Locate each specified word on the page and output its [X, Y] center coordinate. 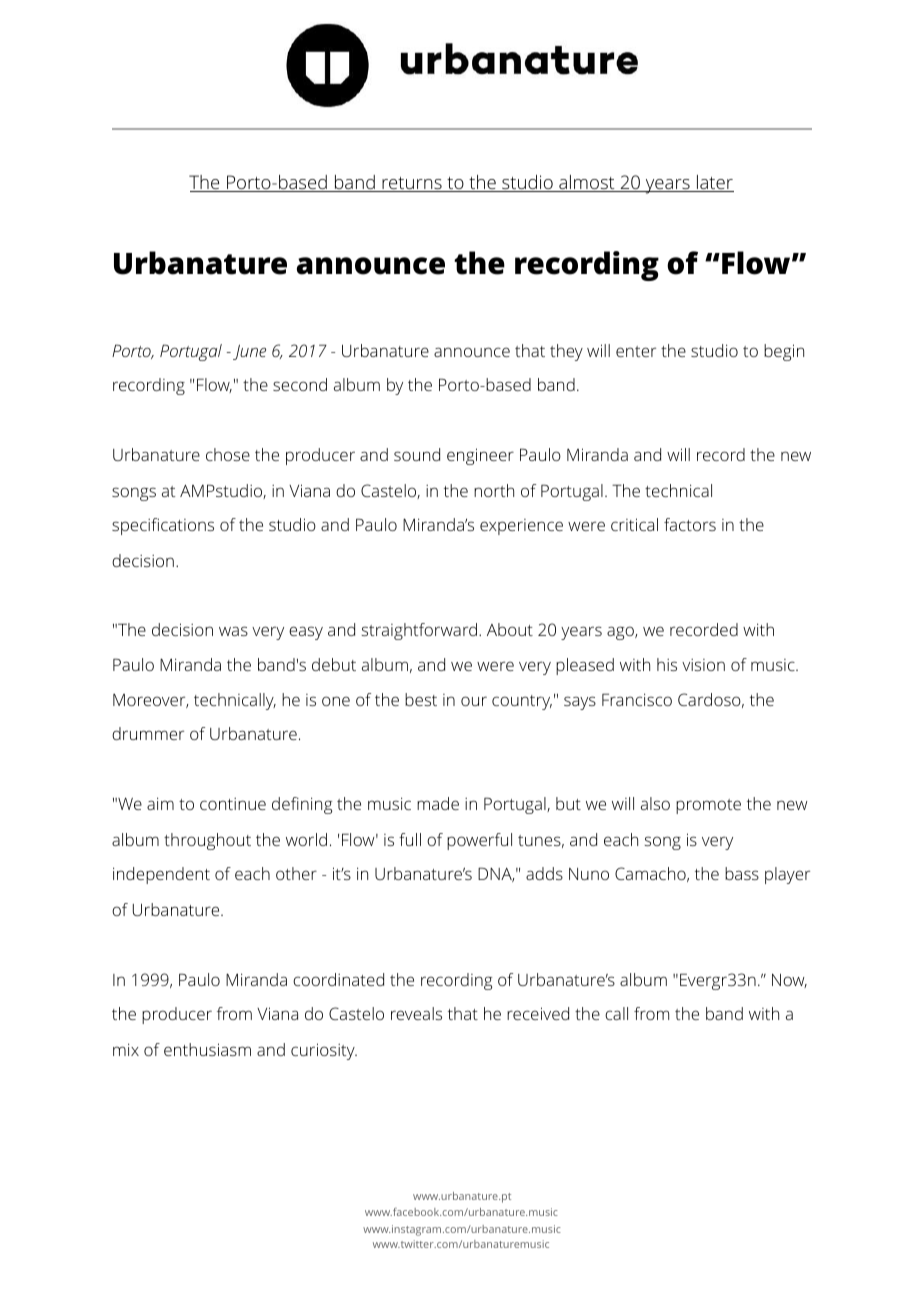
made [438, 803]
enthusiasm [207, 1049]
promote [708, 806]
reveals [416, 1013]
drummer [148, 733]
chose [228, 454]
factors [690, 524]
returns [412, 184]
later [714, 183]
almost [587, 183]
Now [789, 981]
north [494, 490]
